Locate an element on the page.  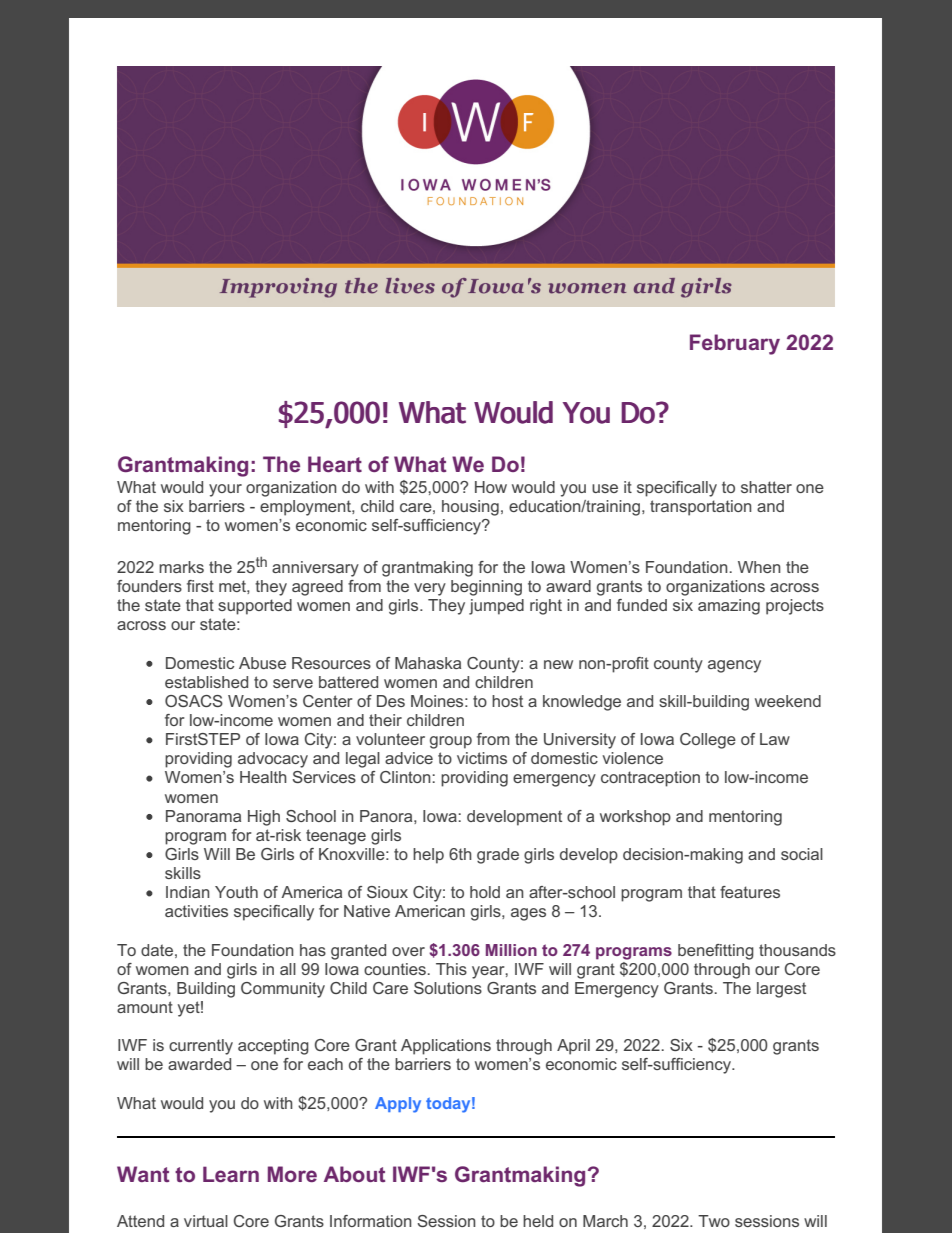
Health is located at coordinates (263, 777).
